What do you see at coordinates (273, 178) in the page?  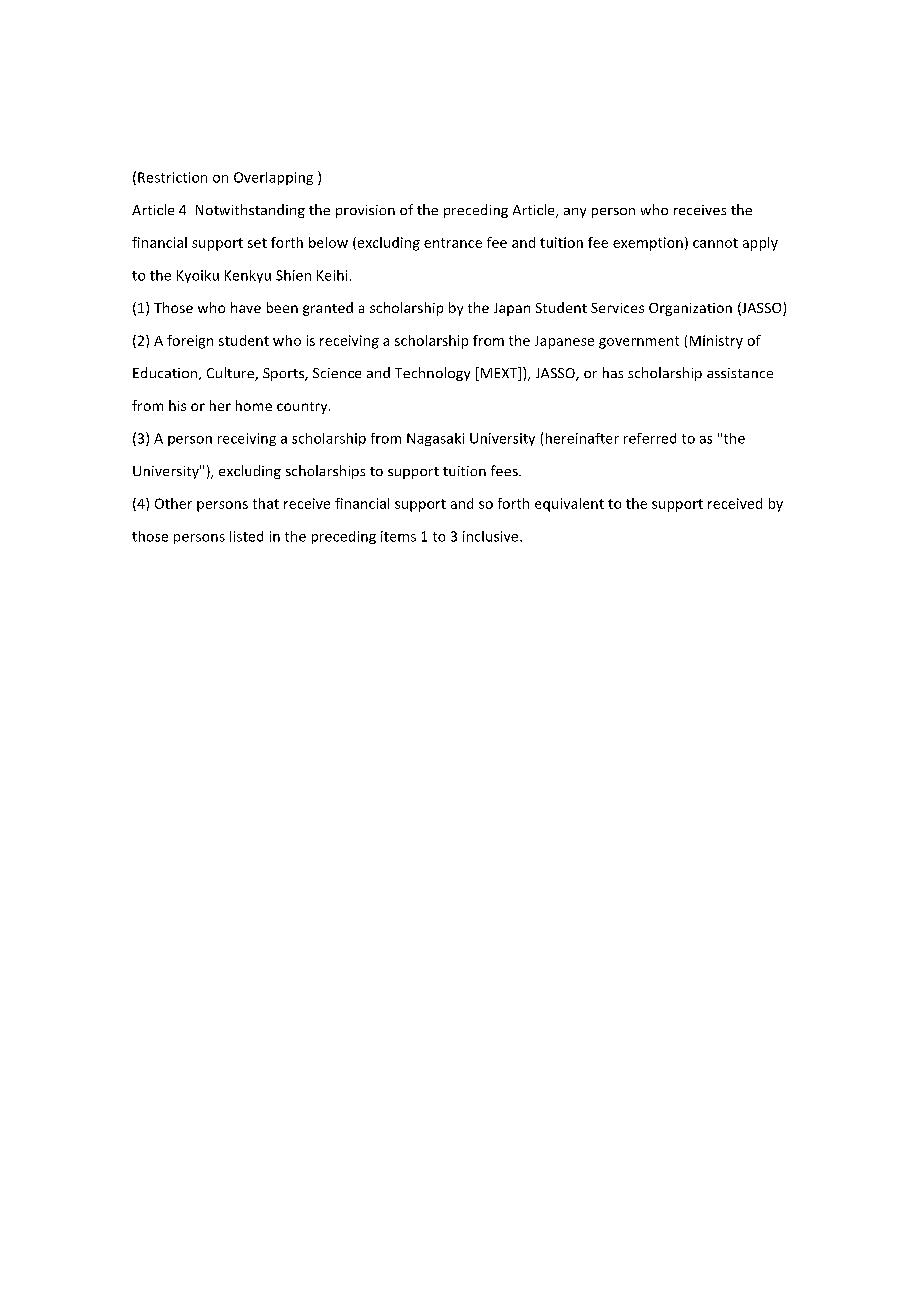 I see `Overlapping` at bounding box center [273, 178].
